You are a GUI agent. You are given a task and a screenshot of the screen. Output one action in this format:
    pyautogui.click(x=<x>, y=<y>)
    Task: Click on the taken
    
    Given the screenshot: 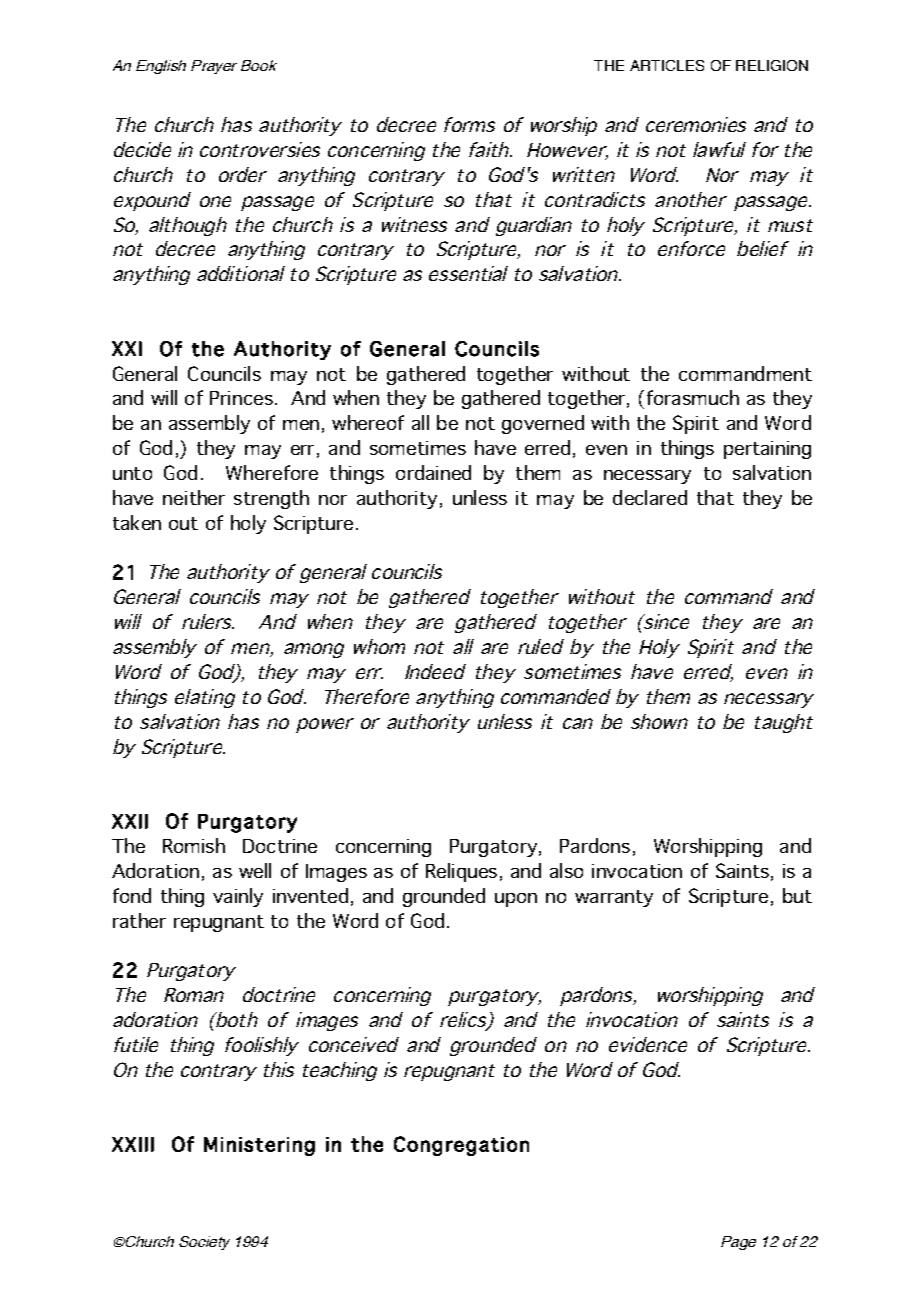 What is the action you would take?
    pyautogui.click(x=137, y=522)
